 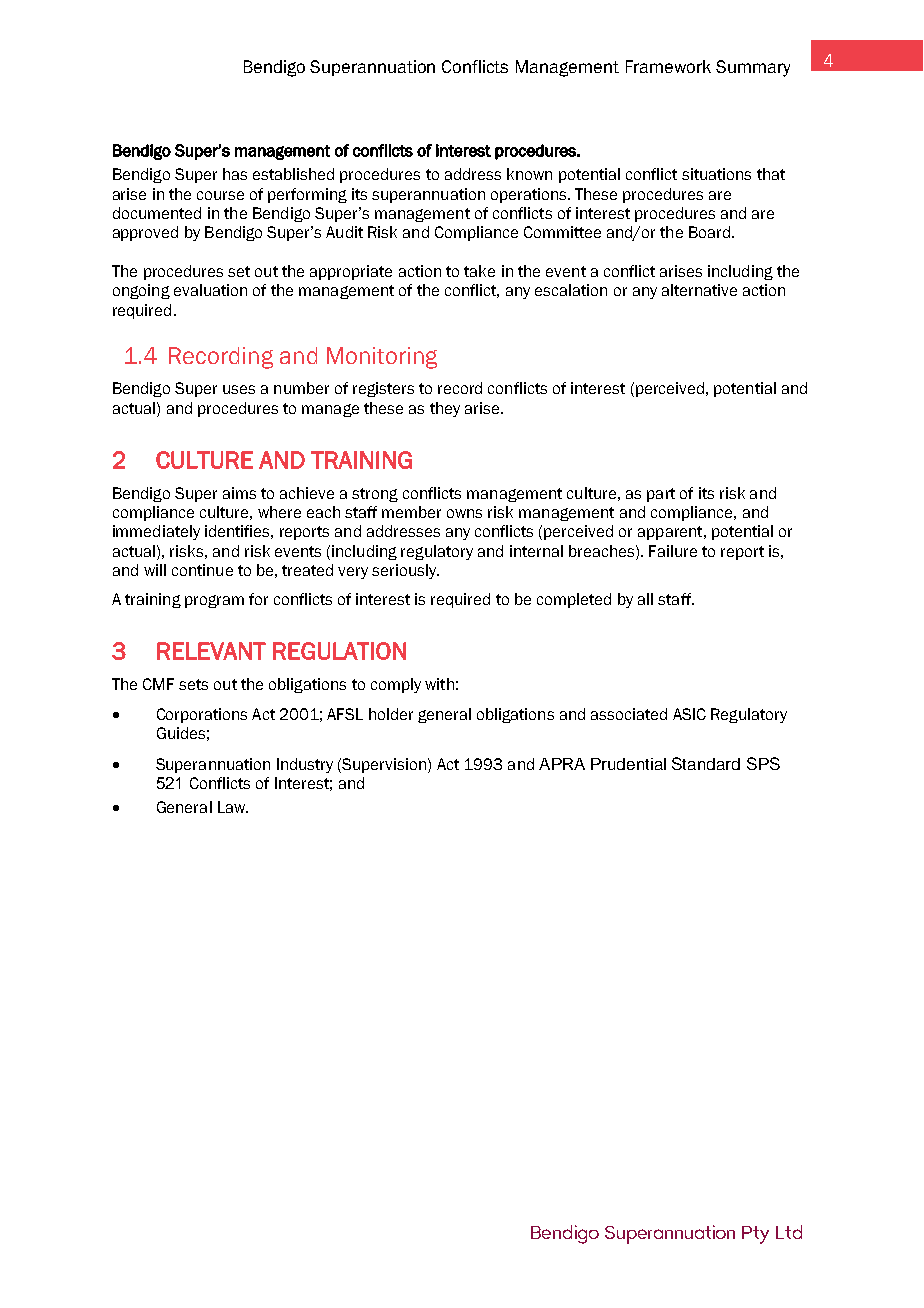 I want to click on ASIC, so click(x=689, y=714).
